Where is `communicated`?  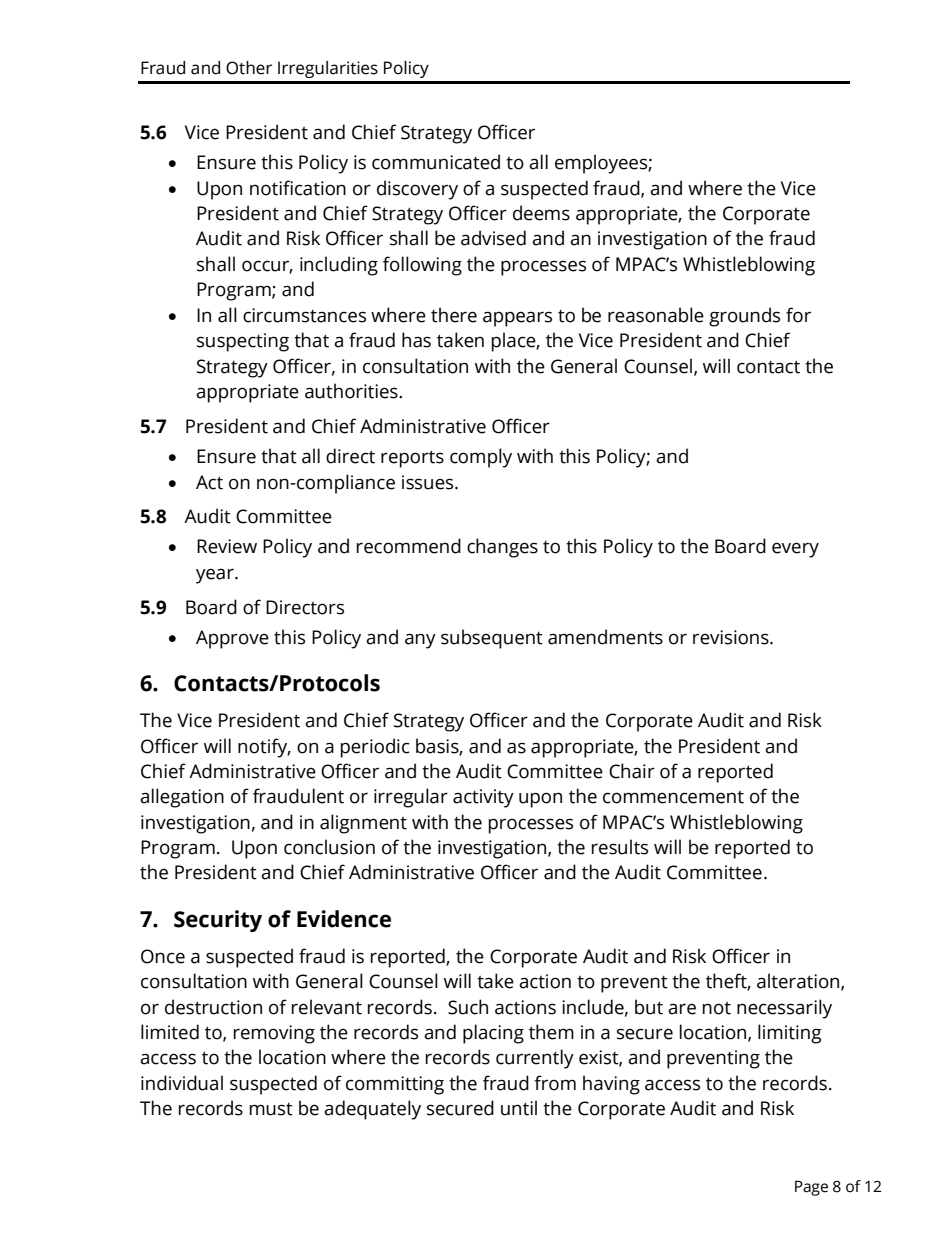
communicated is located at coordinates (436, 162).
